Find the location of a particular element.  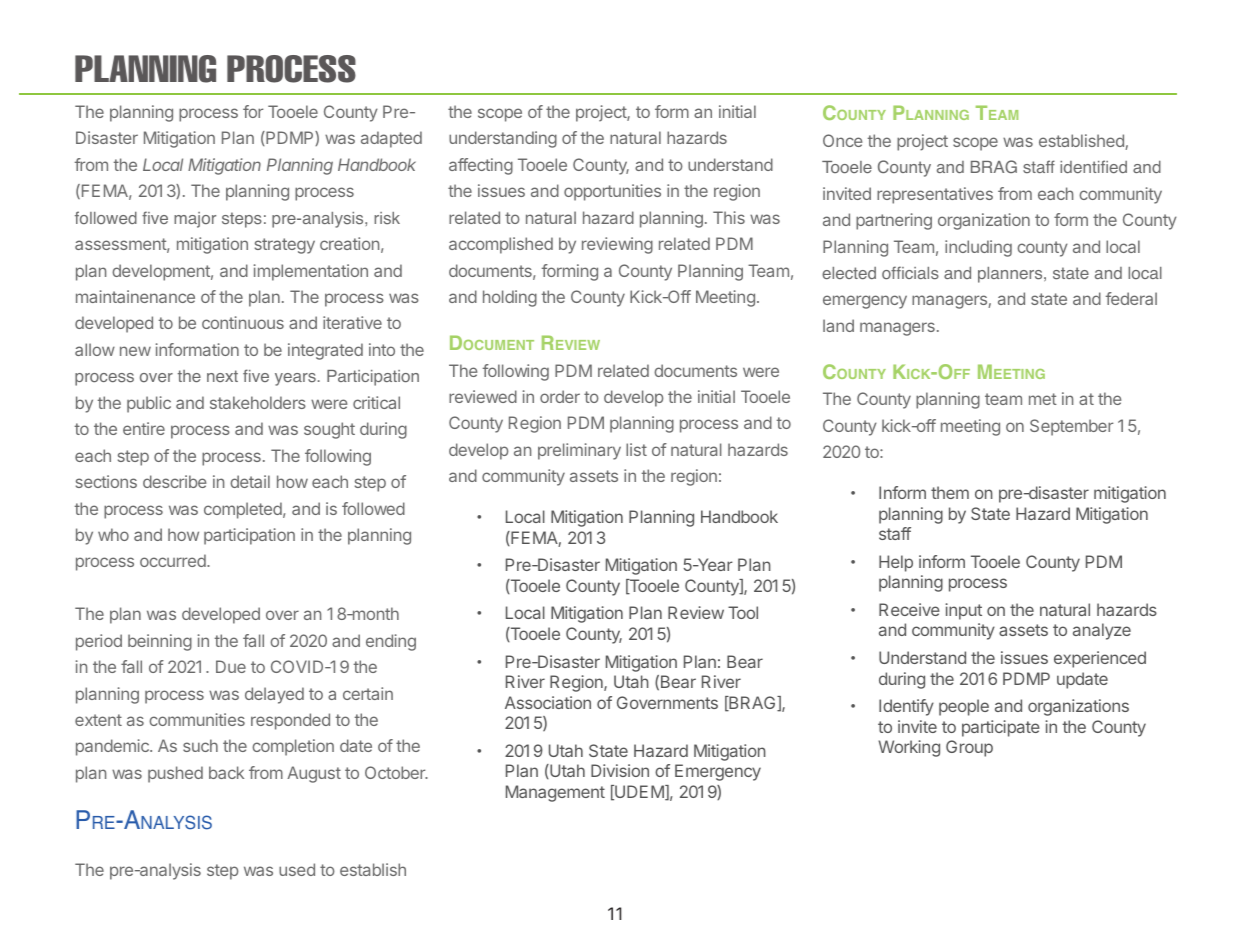

identified is located at coordinates (1093, 166).
